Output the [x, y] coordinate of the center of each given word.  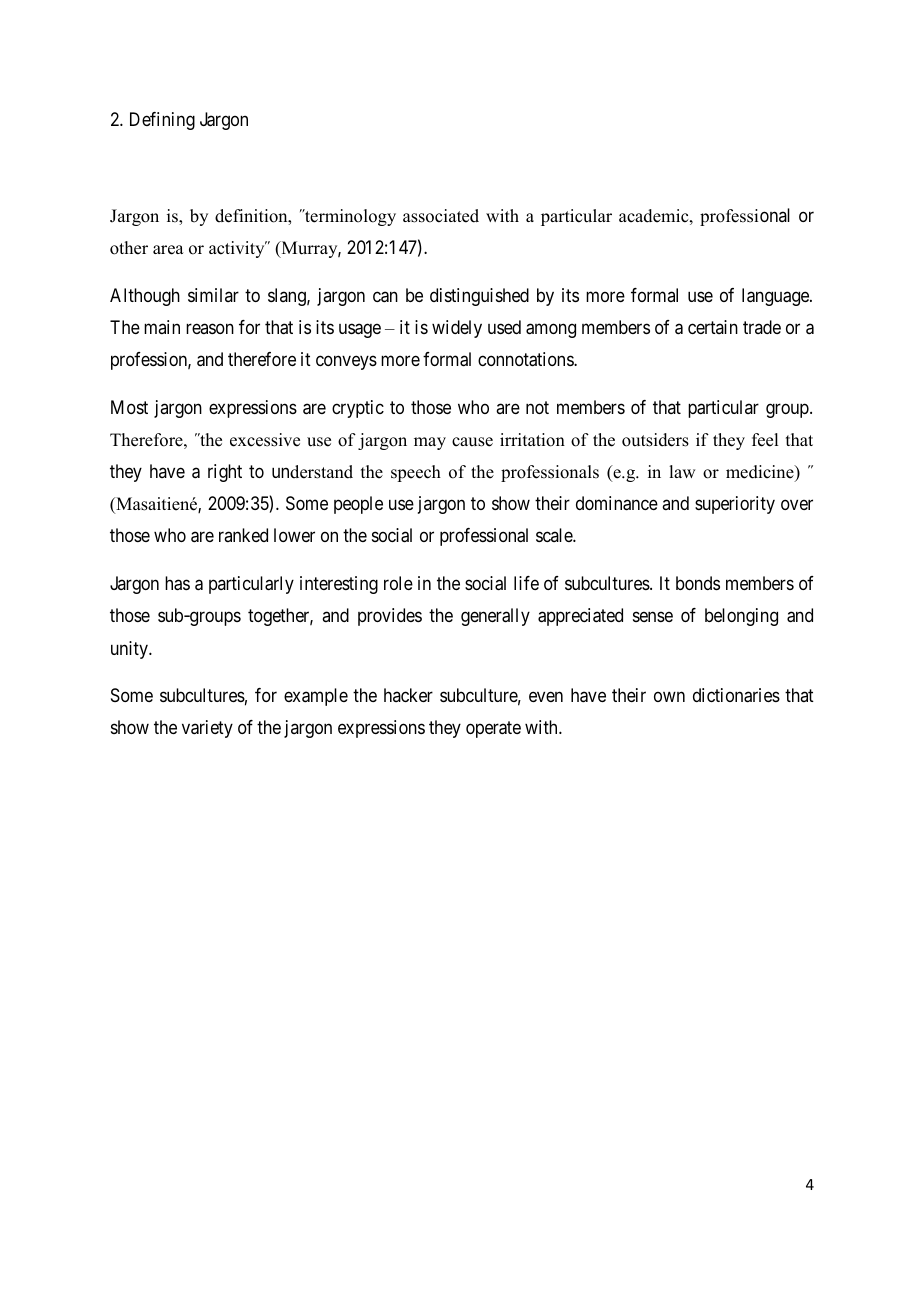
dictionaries [736, 695]
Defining [162, 121]
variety [207, 729]
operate [493, 730]
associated [441, 216]
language [776, 297]
